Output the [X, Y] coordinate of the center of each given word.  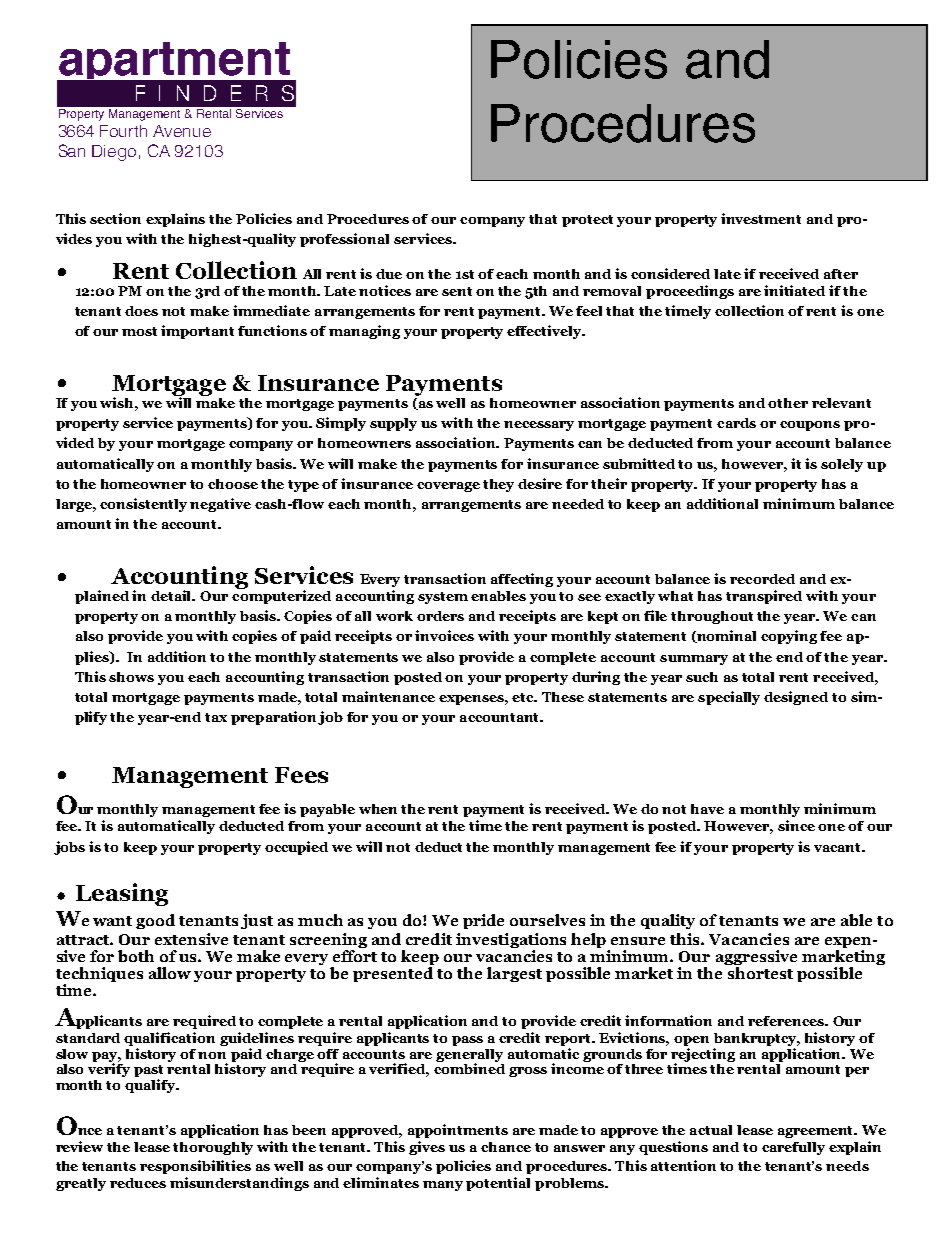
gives [427, 1148]
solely [842, 465]
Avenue [182, 131]
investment [761, 218]
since [796, 825]
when [378, 809]
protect [587, 221]
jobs [69, 848]
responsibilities [195, 1167]
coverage [448, 487]
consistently [143, 505]
